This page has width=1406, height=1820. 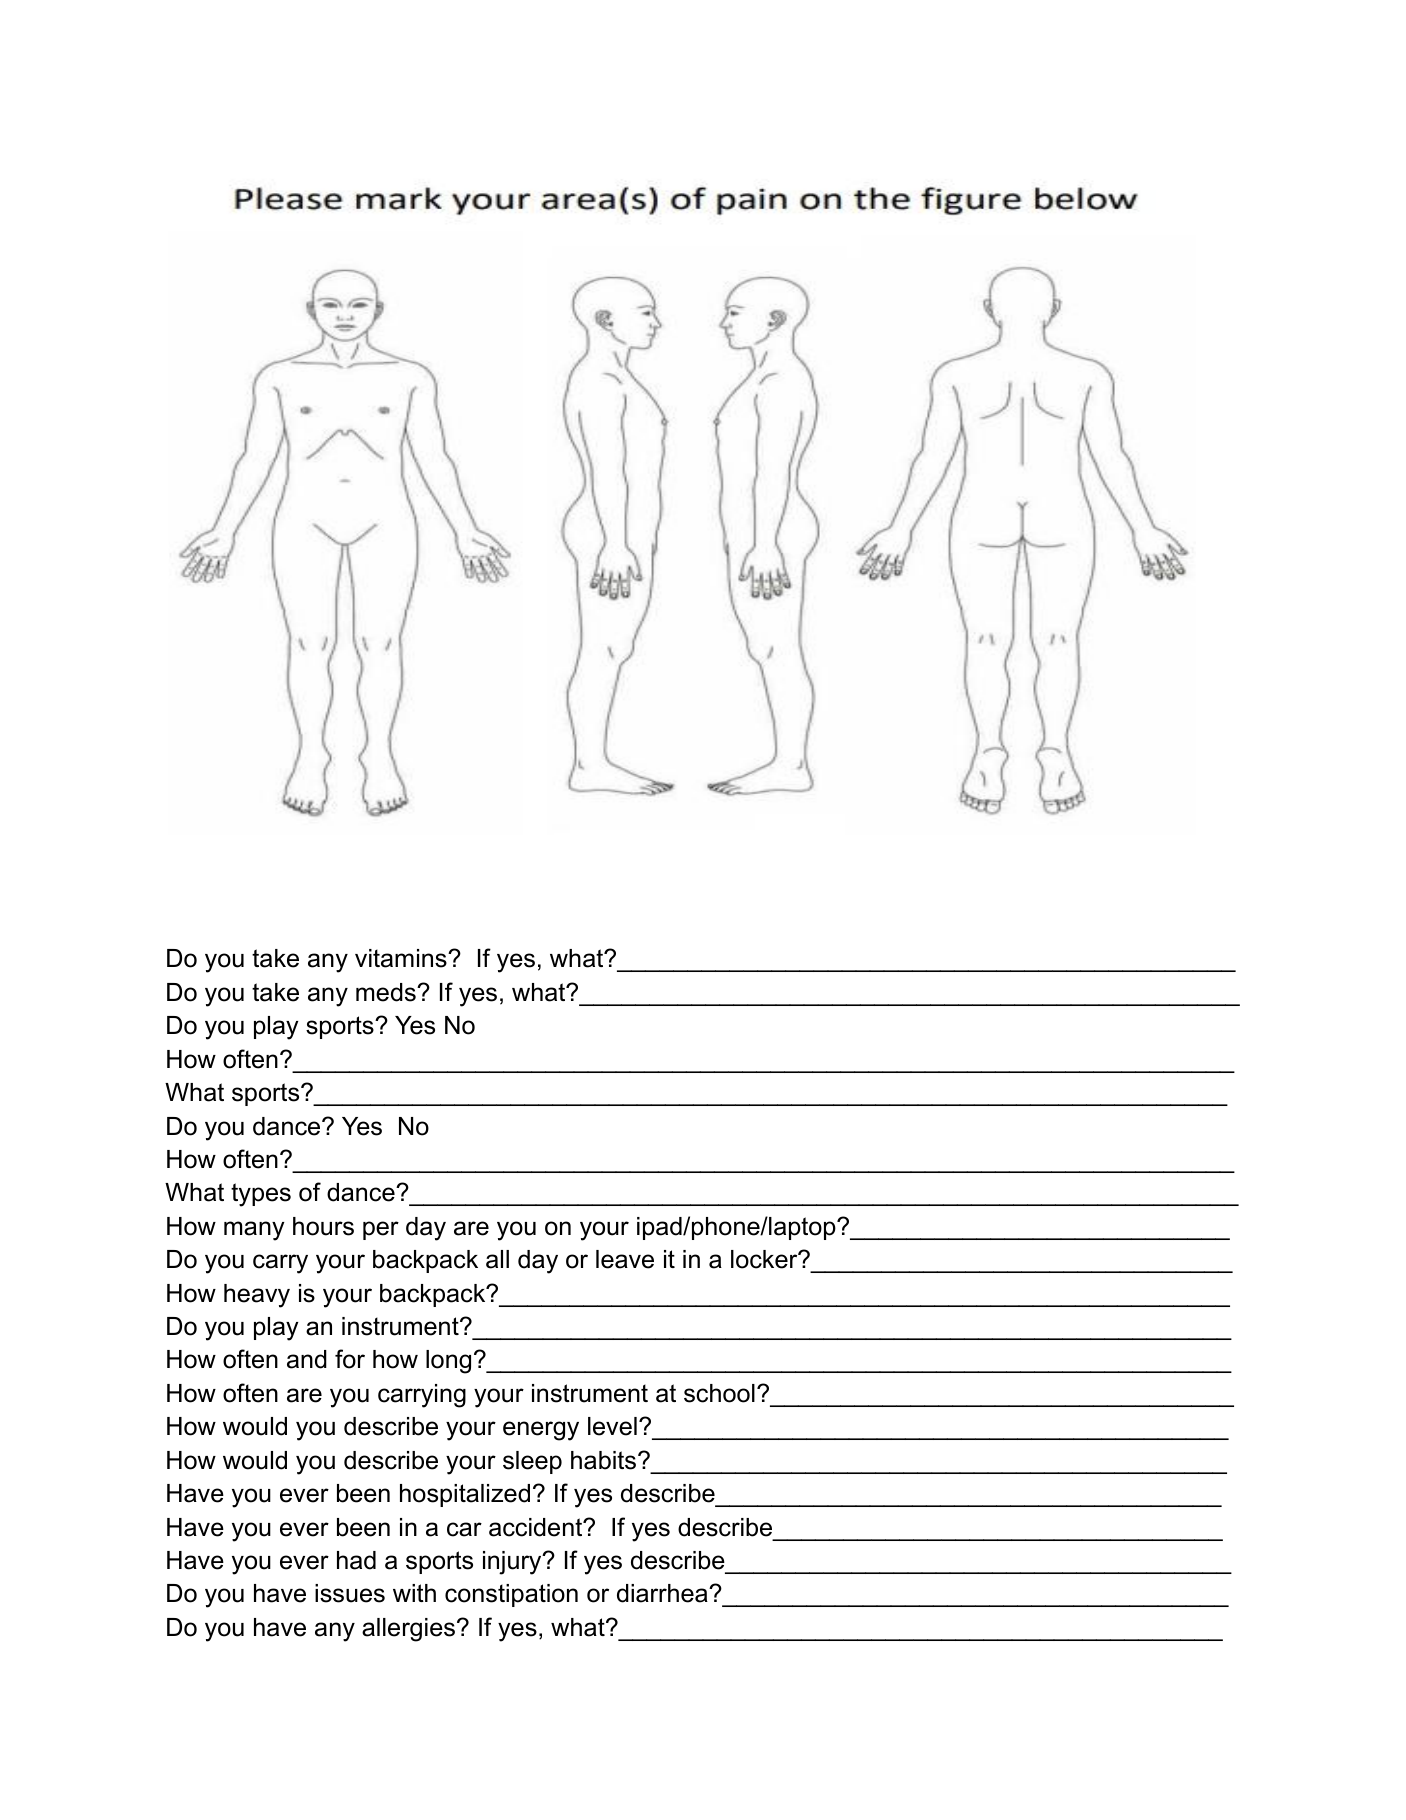 I want to click on meds, so click(x=387, y=992).
